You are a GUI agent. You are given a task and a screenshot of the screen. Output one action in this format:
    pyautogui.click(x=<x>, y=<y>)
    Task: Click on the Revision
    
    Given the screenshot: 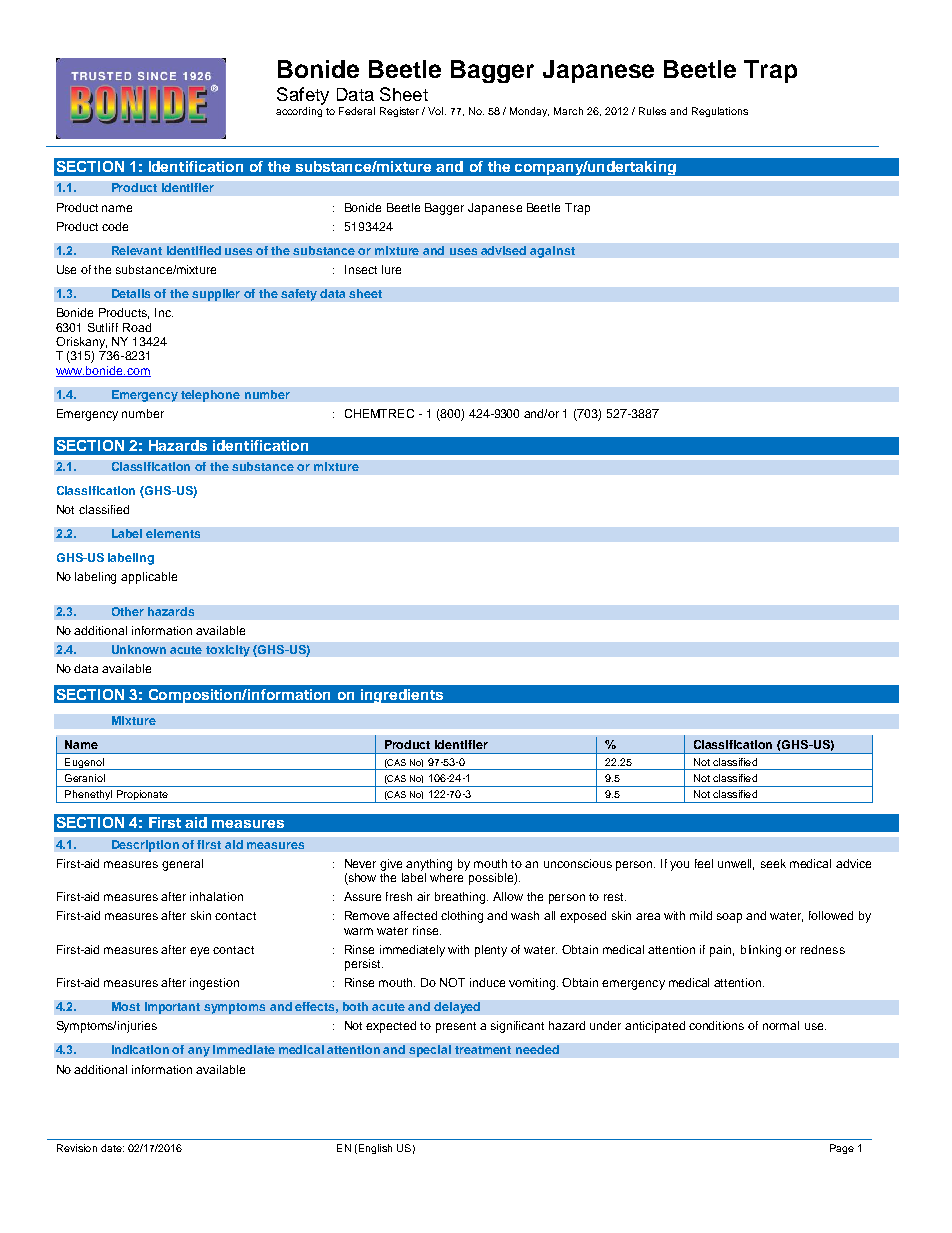 What is the action you would take?
    pyautogui.click(x=77, y=1148)
